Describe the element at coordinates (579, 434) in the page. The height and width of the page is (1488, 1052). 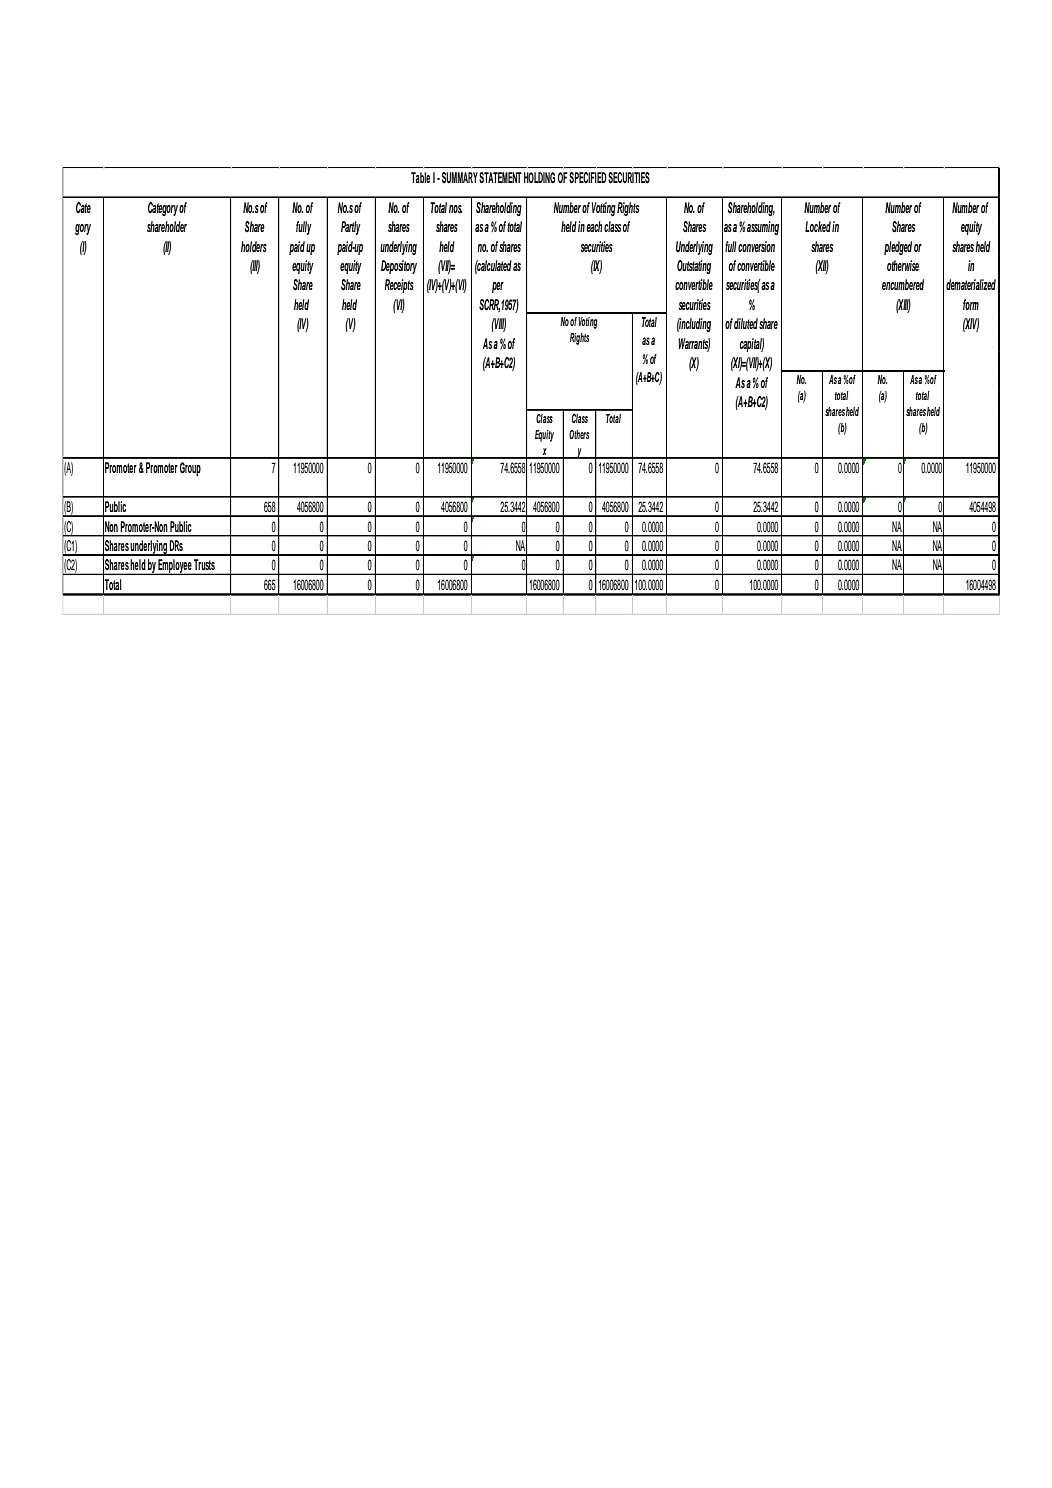
I see `Others` at that location.
